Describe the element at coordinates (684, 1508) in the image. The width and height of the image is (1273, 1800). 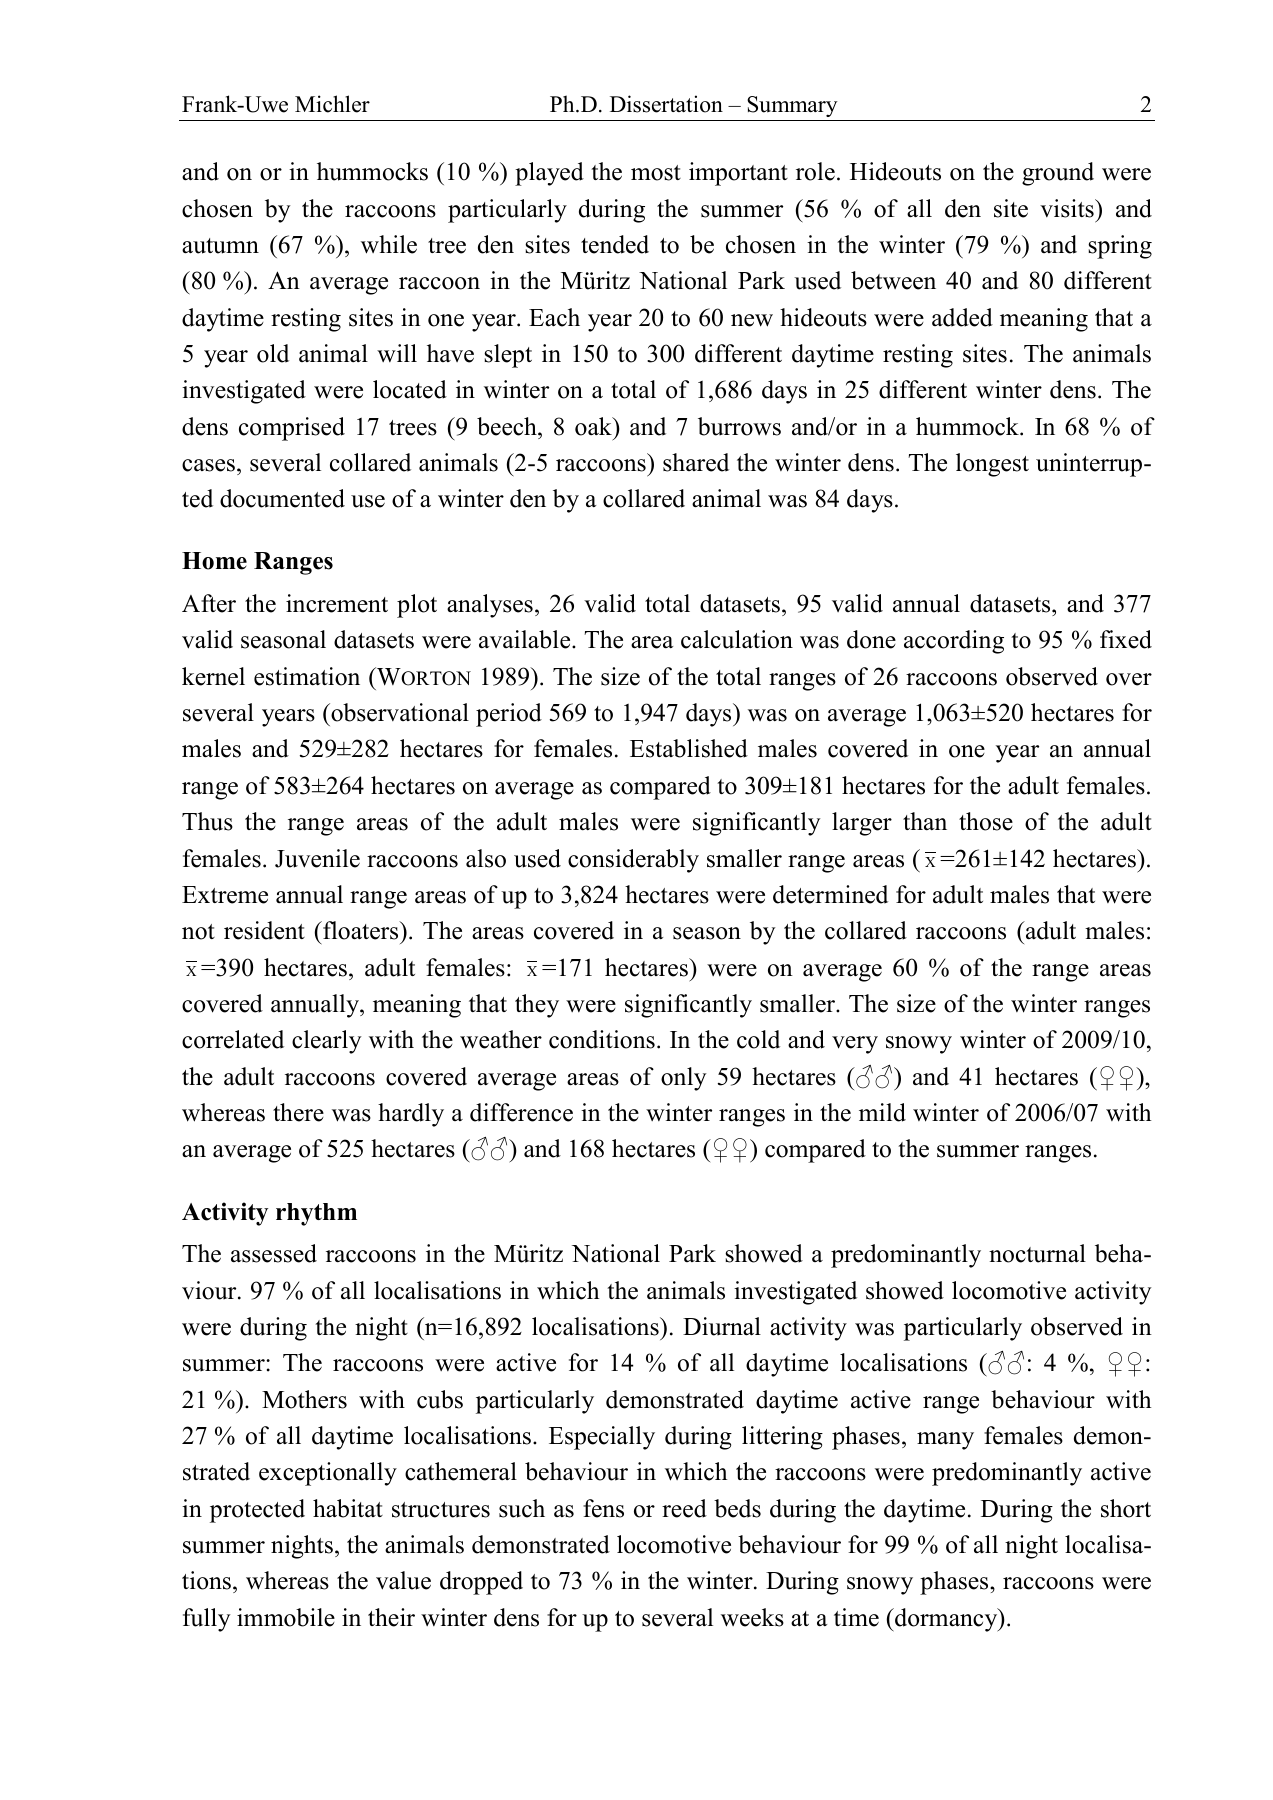
I see `reed` at that location.
